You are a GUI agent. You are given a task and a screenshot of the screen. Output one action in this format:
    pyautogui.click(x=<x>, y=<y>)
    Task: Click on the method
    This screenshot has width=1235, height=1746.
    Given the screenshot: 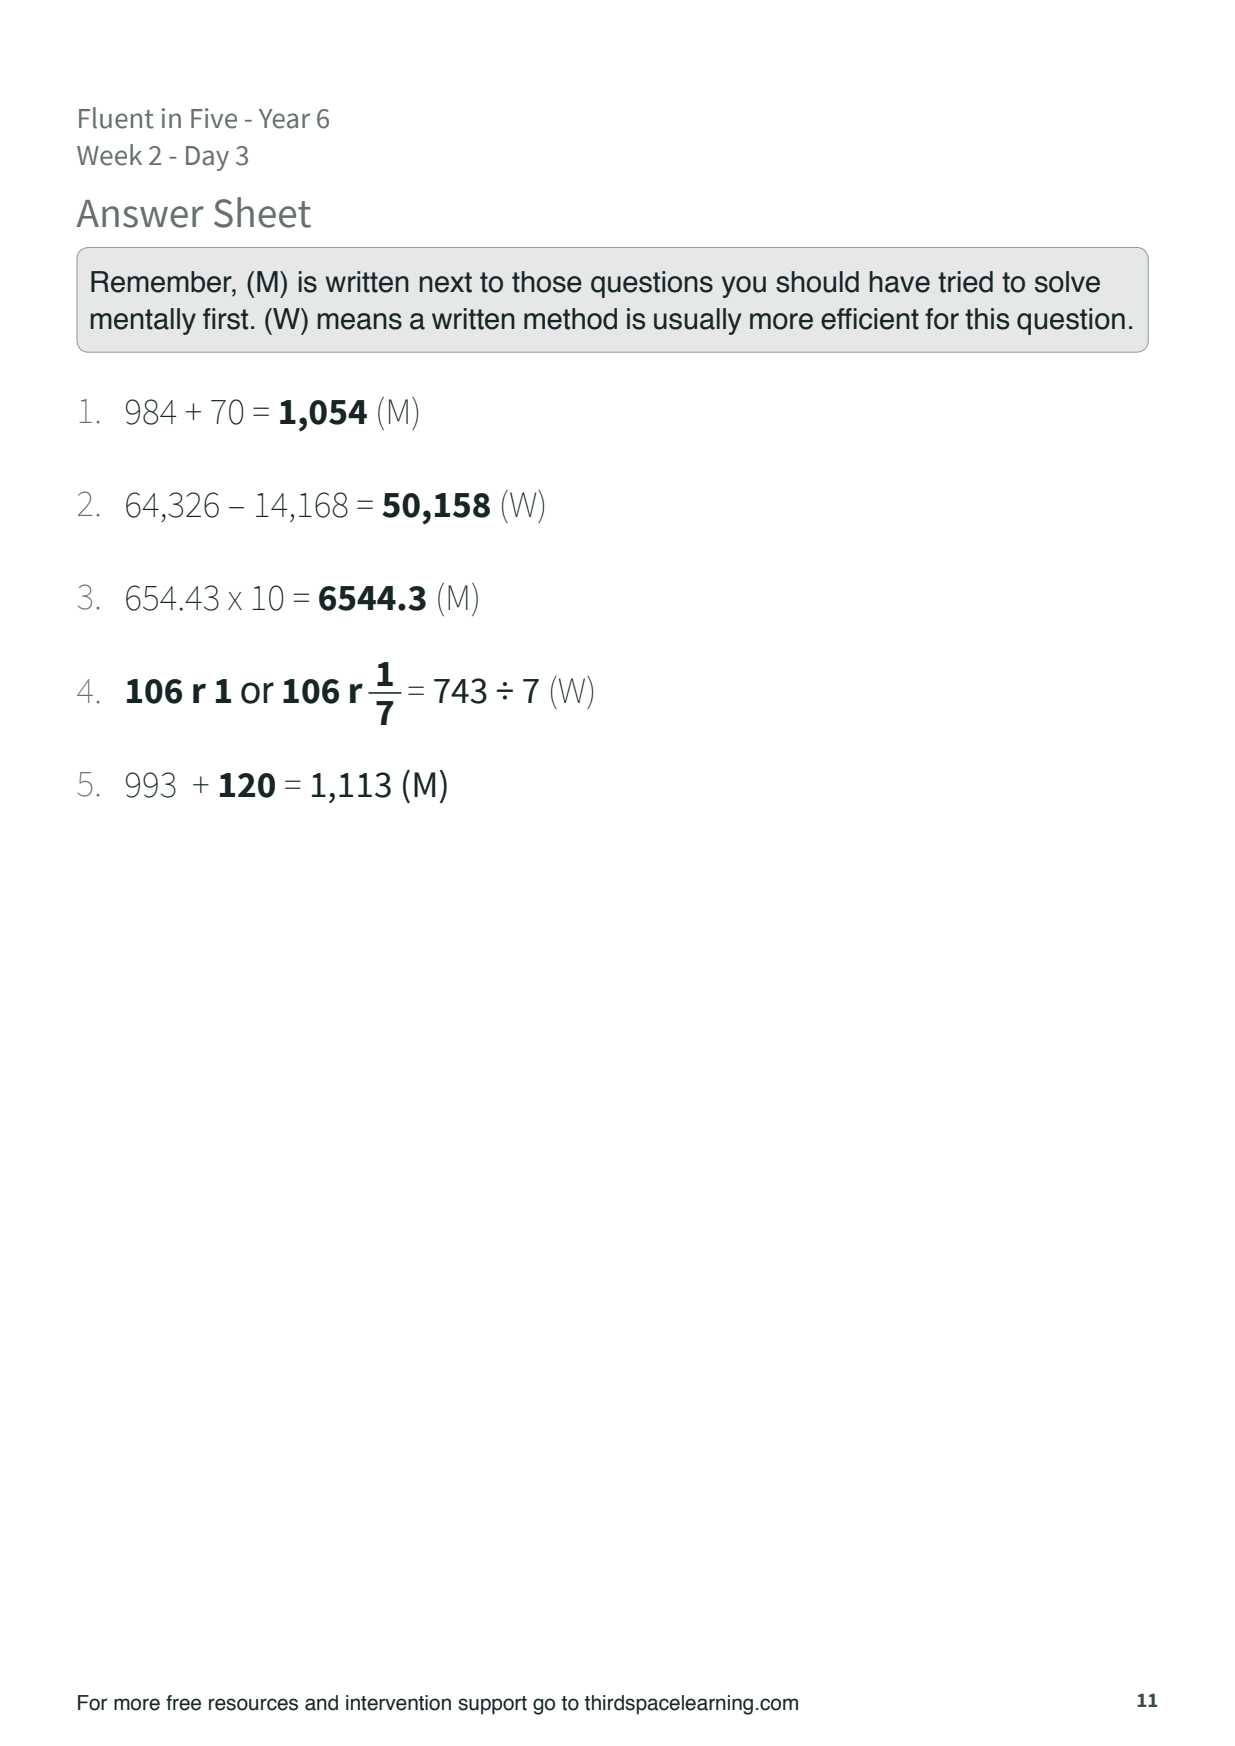 What is the action you would take?
    pyautogui.click(x=570, y=319)
